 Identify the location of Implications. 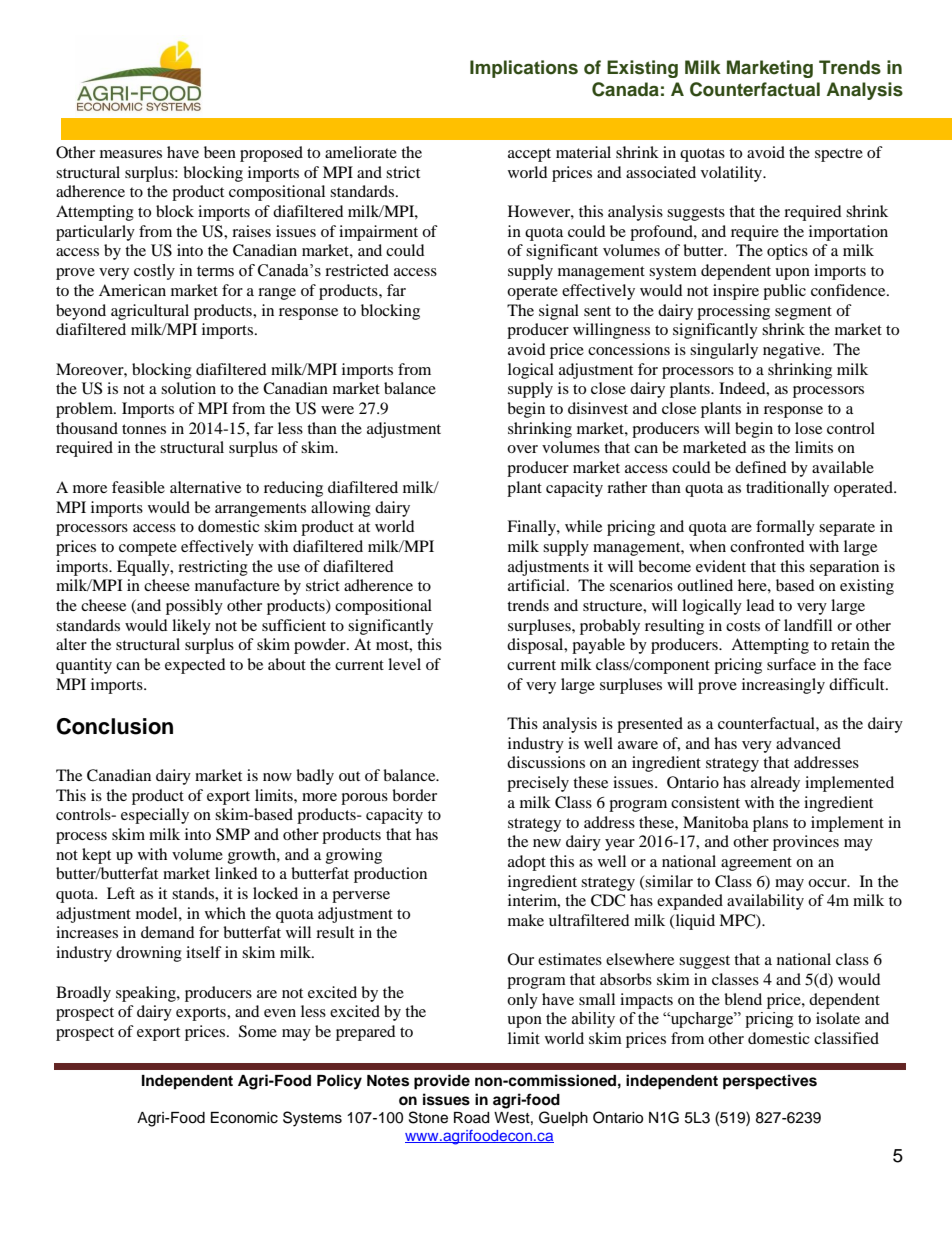
(524, 69).
